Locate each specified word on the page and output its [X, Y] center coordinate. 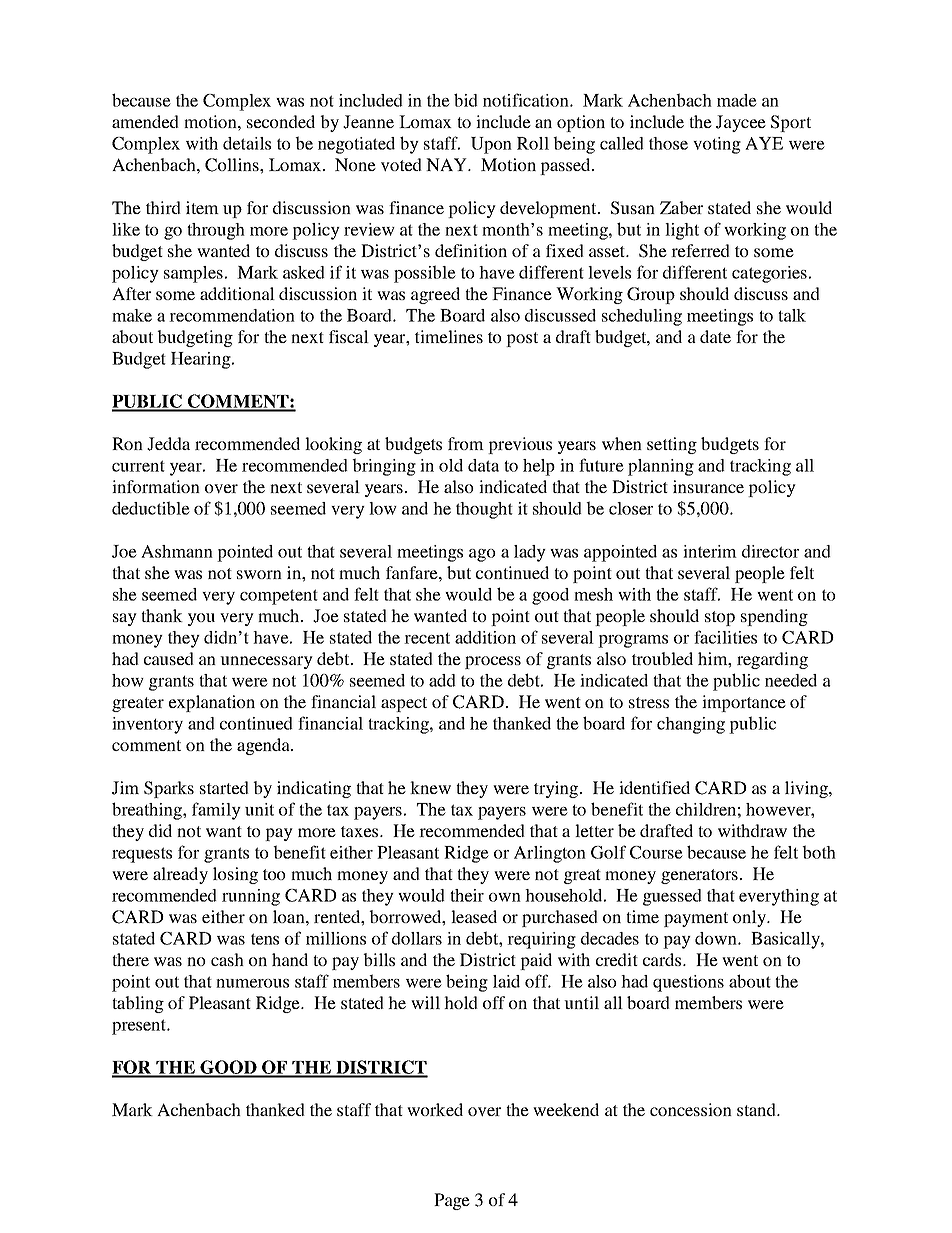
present [140, 1027]
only [750, 918]
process [493, 662]
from [466, 443]
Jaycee [741, 123]
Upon [491, 145]
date [715, 336]
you [201, 619]
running [251, 897]
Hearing [202, 360]
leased [474, 916]
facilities [725, 637]
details [247, 143]
